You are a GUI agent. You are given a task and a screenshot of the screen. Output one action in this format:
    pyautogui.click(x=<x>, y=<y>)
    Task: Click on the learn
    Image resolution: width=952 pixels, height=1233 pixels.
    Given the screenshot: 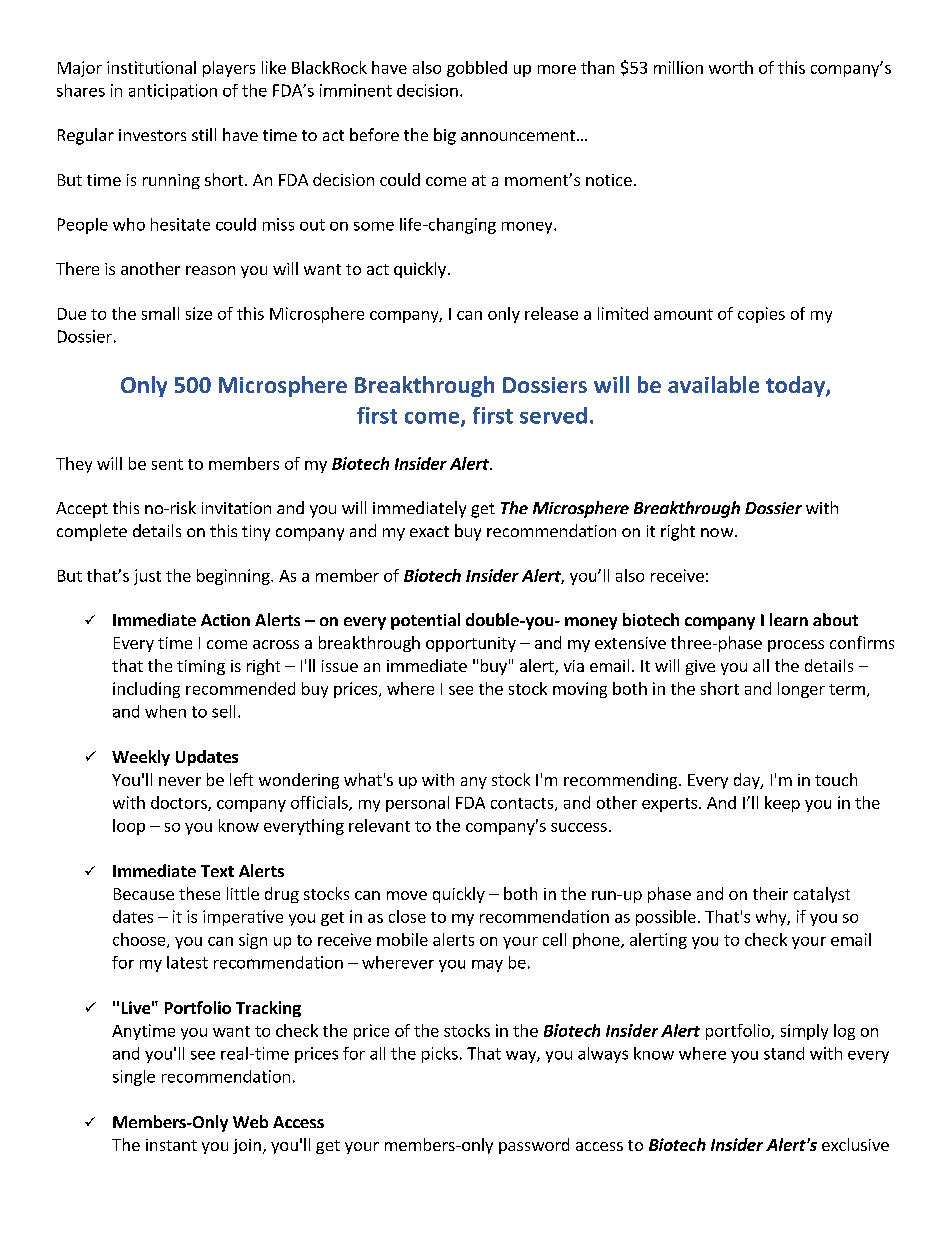 What is the action you would take?
    pyautogui.click(x=789, y=619)
